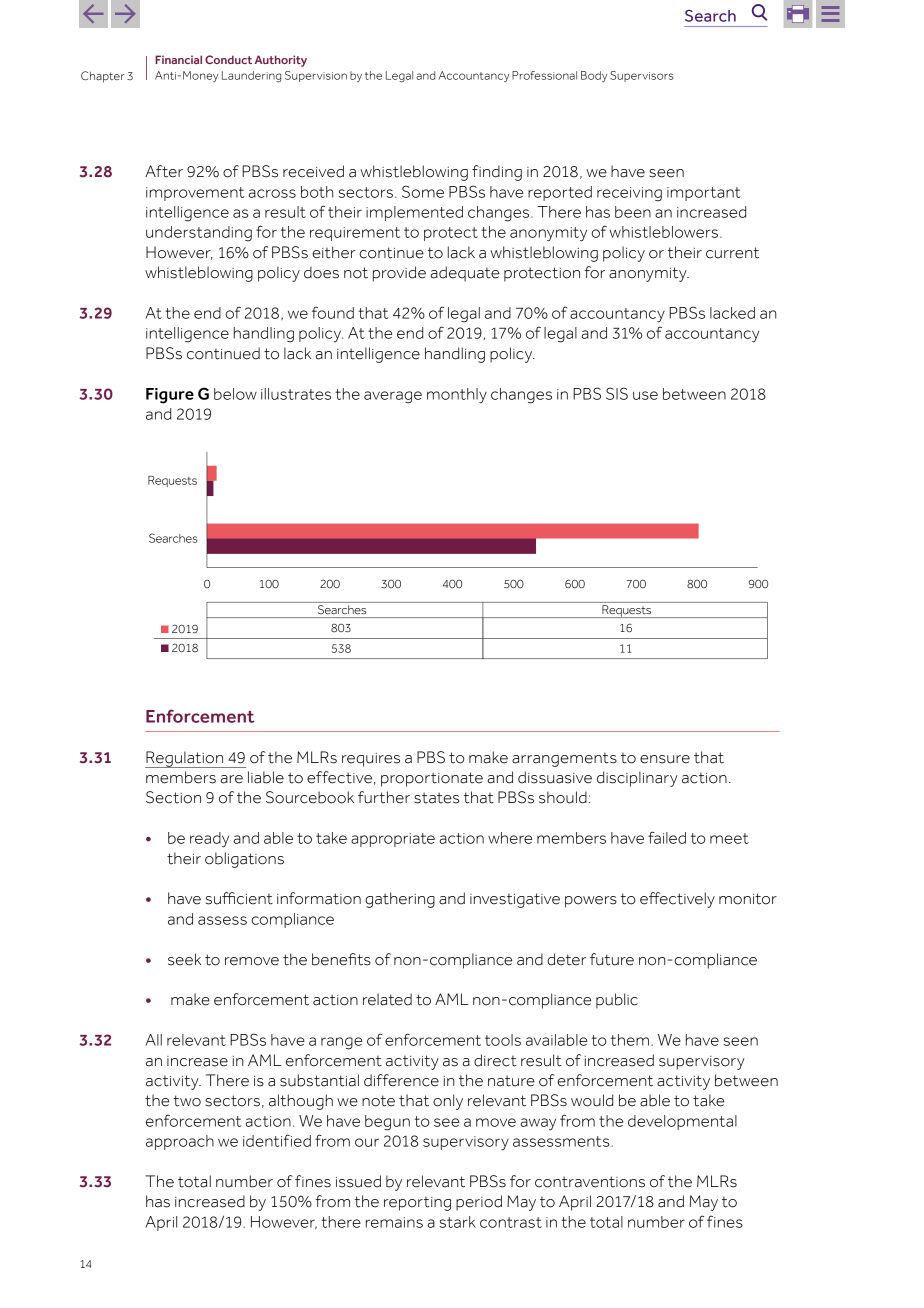  I want to click on Regulation, so click(185, 759).
